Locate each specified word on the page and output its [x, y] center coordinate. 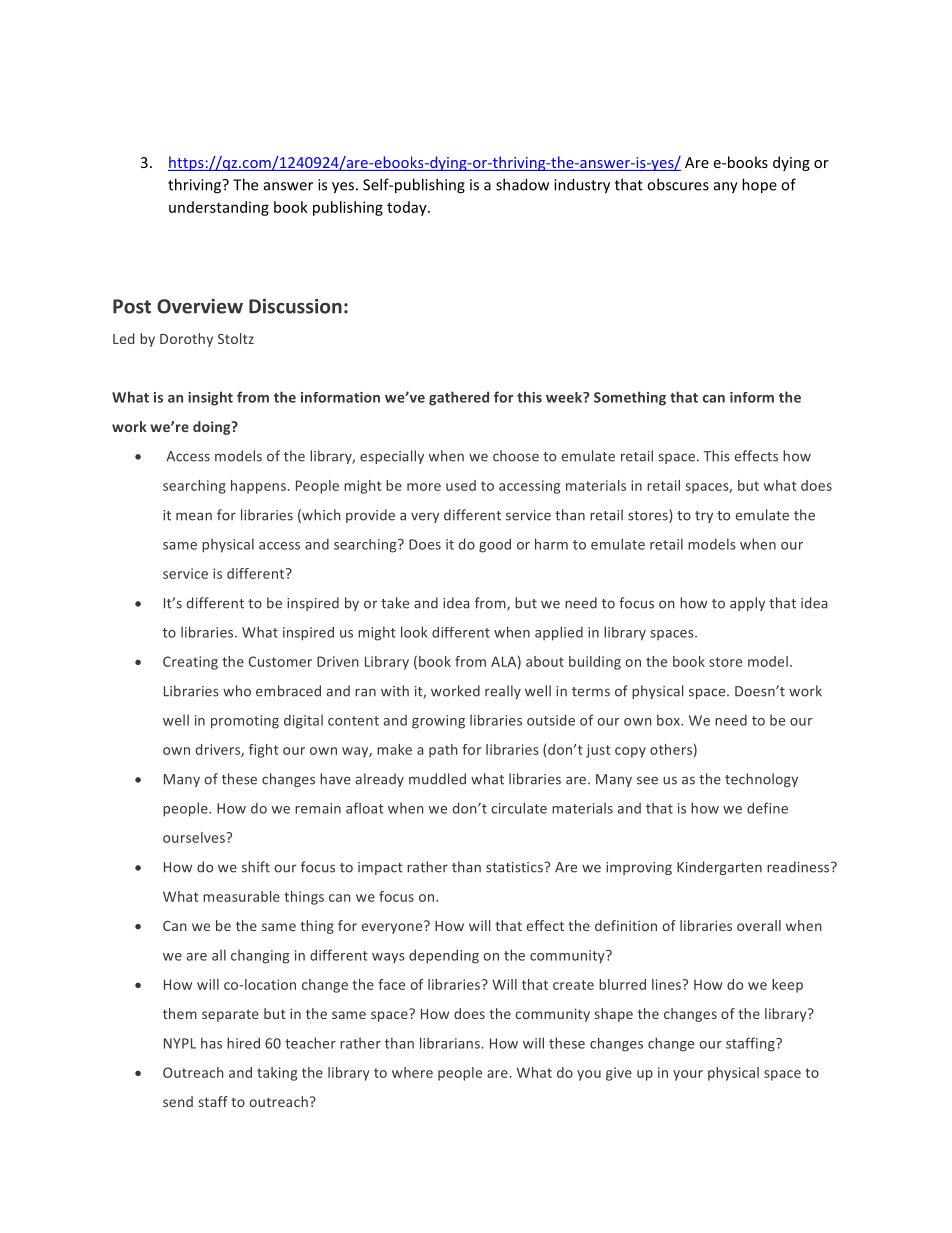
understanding [219, 208]
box [669, 720]
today [408, 208]
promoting [245, 722]
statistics [515, 867]
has [211, 1043]
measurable [241, 896]
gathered [459, 398]
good [495, 545]
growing [438, 722]
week [565, 397]
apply [747, 604]
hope [759, 186]
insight [210, 398]
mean [194, 516]
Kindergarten [719, 868]
